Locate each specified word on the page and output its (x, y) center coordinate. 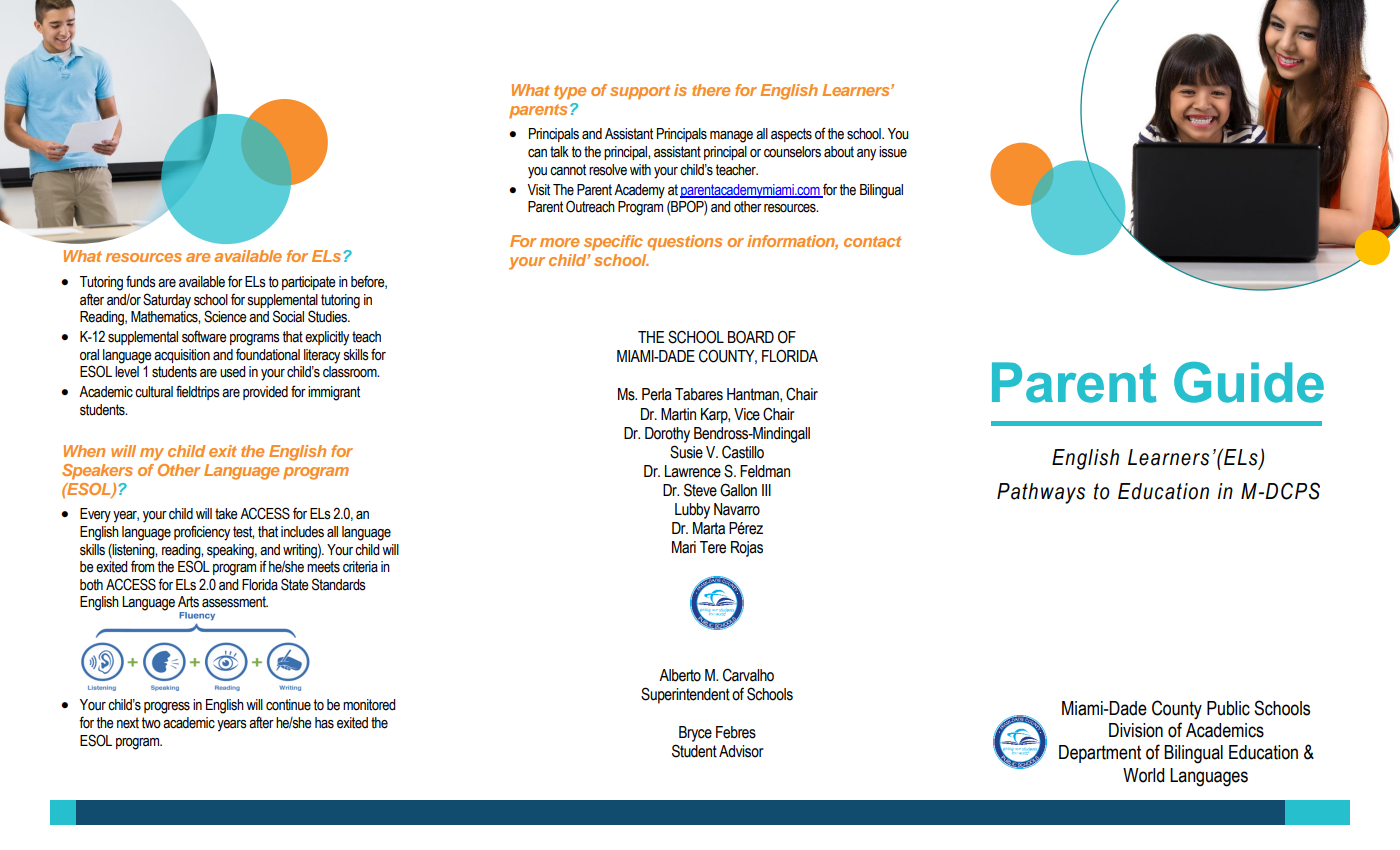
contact (872, 241)
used (233, 372)
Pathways (1041, 493)
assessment (235, 602)
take (226, 514)
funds (141, 281)
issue (893, 152)
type (570, 92)
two (151, 723)
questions (684, 243)
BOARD (751, 337)
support (640, 92)
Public (1228, 708)
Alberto (680, 675)
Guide (1249, 382)
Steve (700, 490)
